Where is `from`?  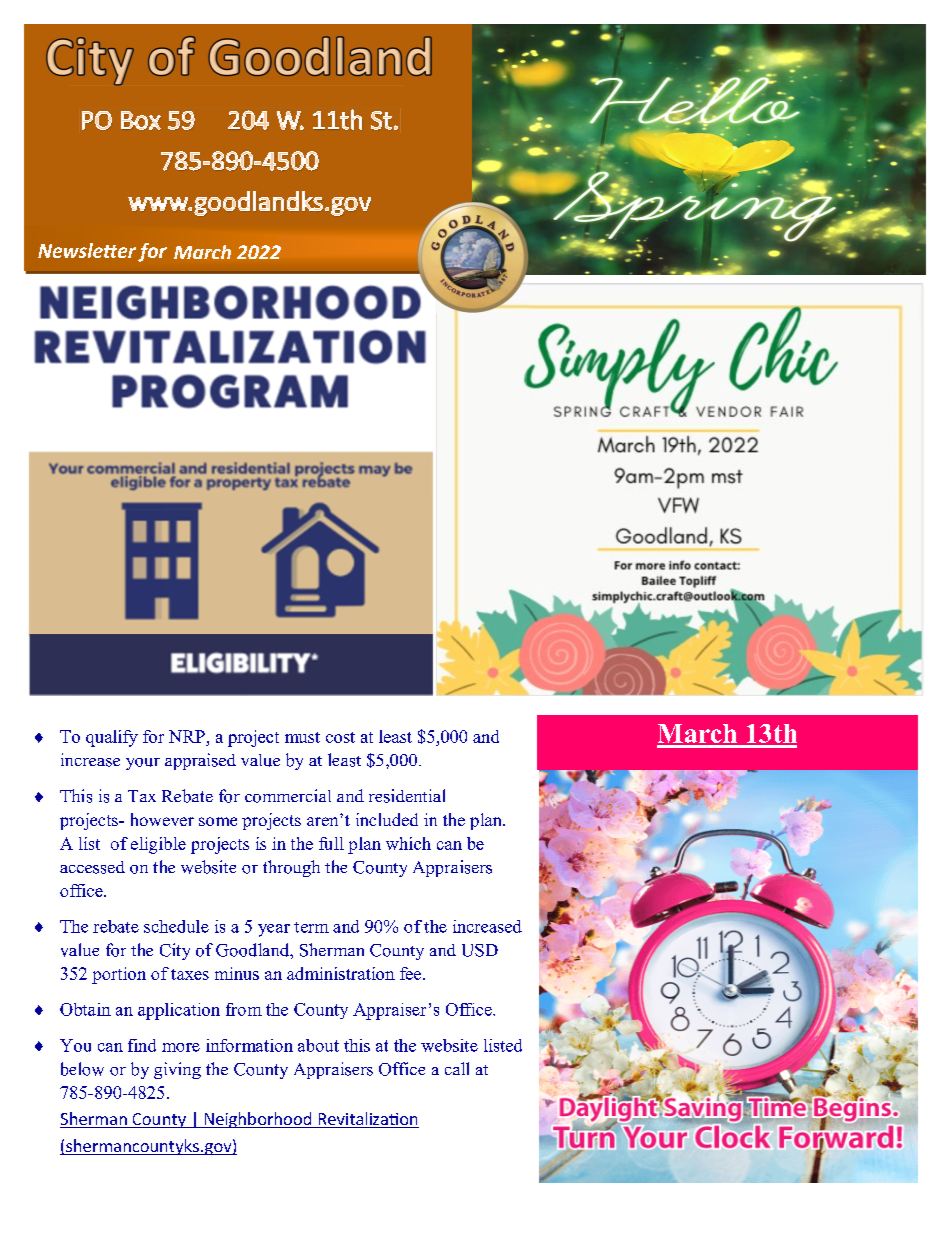 from is located at coordinates (244, 1009).
